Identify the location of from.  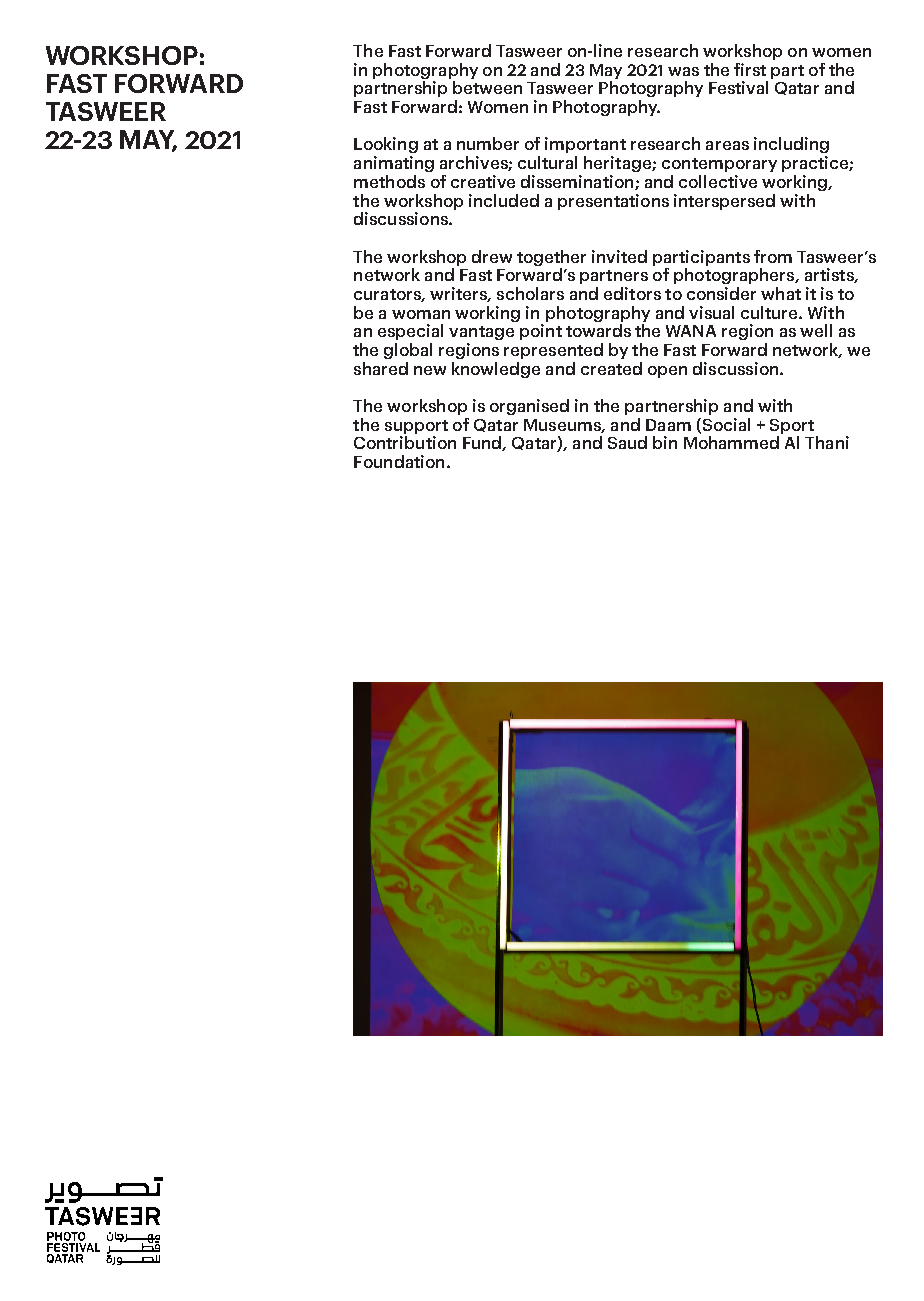
(773, 256).
